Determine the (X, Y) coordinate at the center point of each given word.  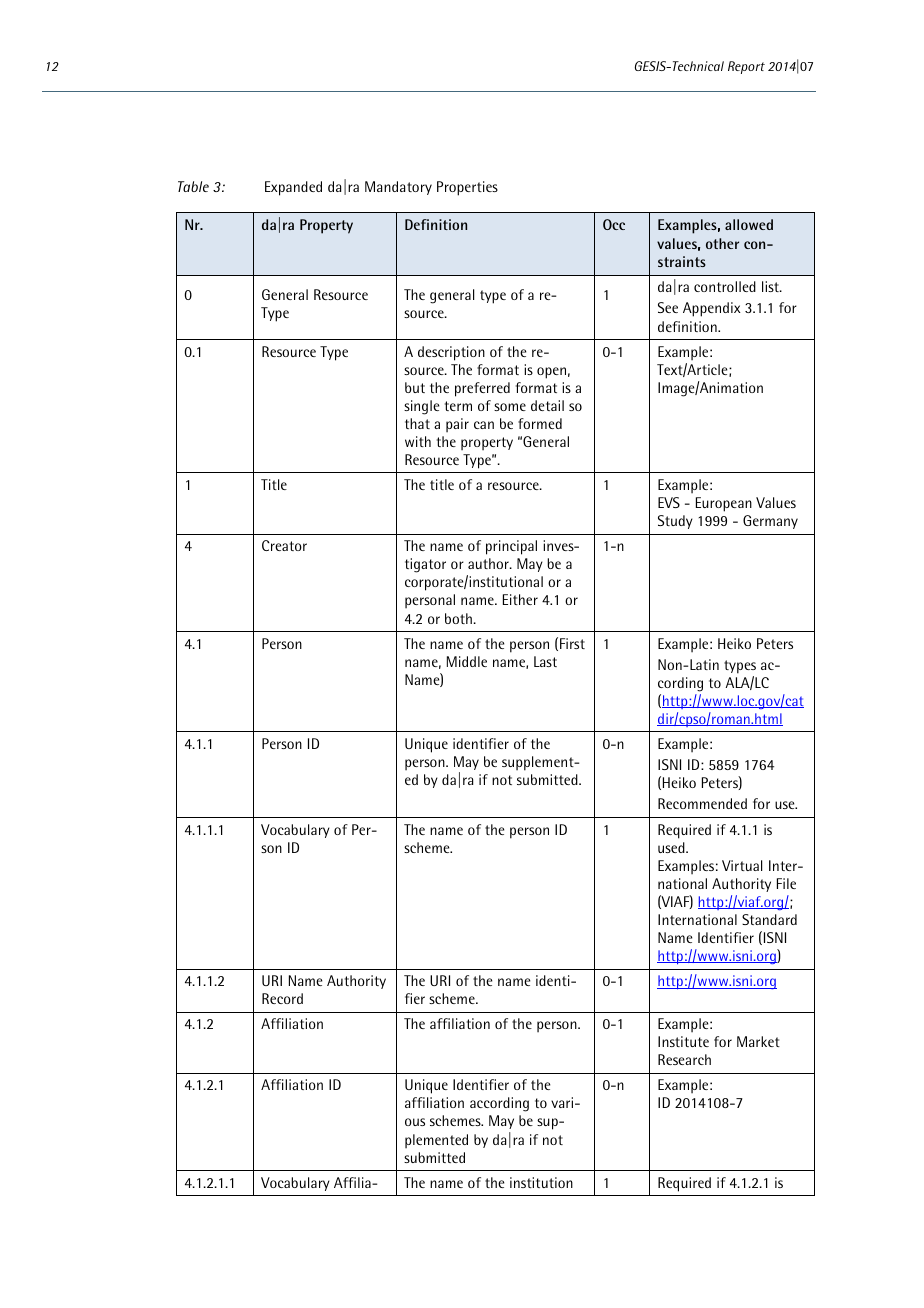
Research (684, 1059)
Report (746, 67)
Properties (467, 188)
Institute (683, 1041)
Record (282, 998)
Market (758, 1041)
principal (511, 547)
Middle (467, 661)
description (451, 353)
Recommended (702, 803)
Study (675, 522)
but (415, 387)
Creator (284, 545)
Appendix (712, 309)
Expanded (293, 188)
